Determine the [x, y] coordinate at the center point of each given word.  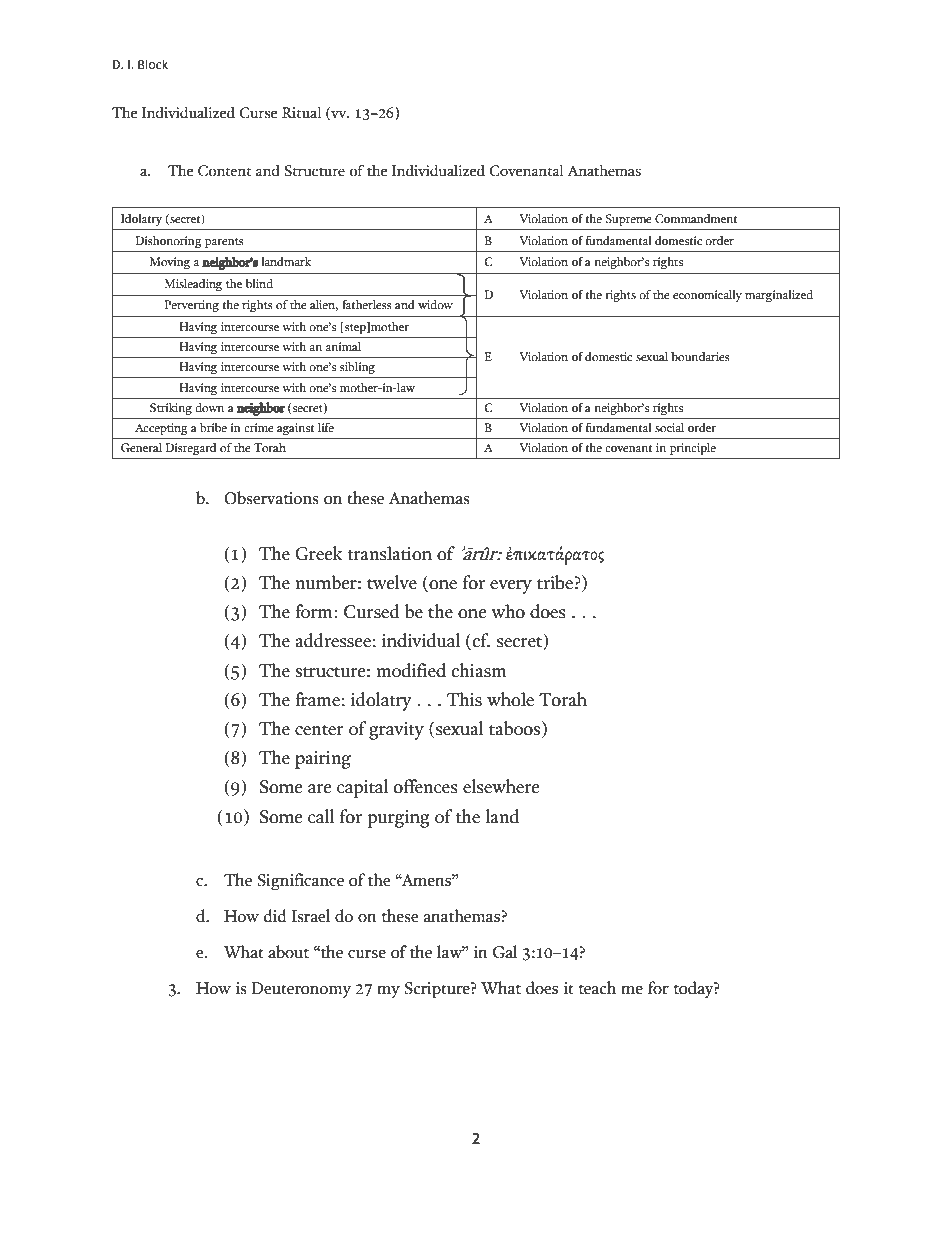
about [288, 952]
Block [153, 64]
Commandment [696, 218]
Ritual [301, 112]
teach [597, 988]
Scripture [438, 990]
